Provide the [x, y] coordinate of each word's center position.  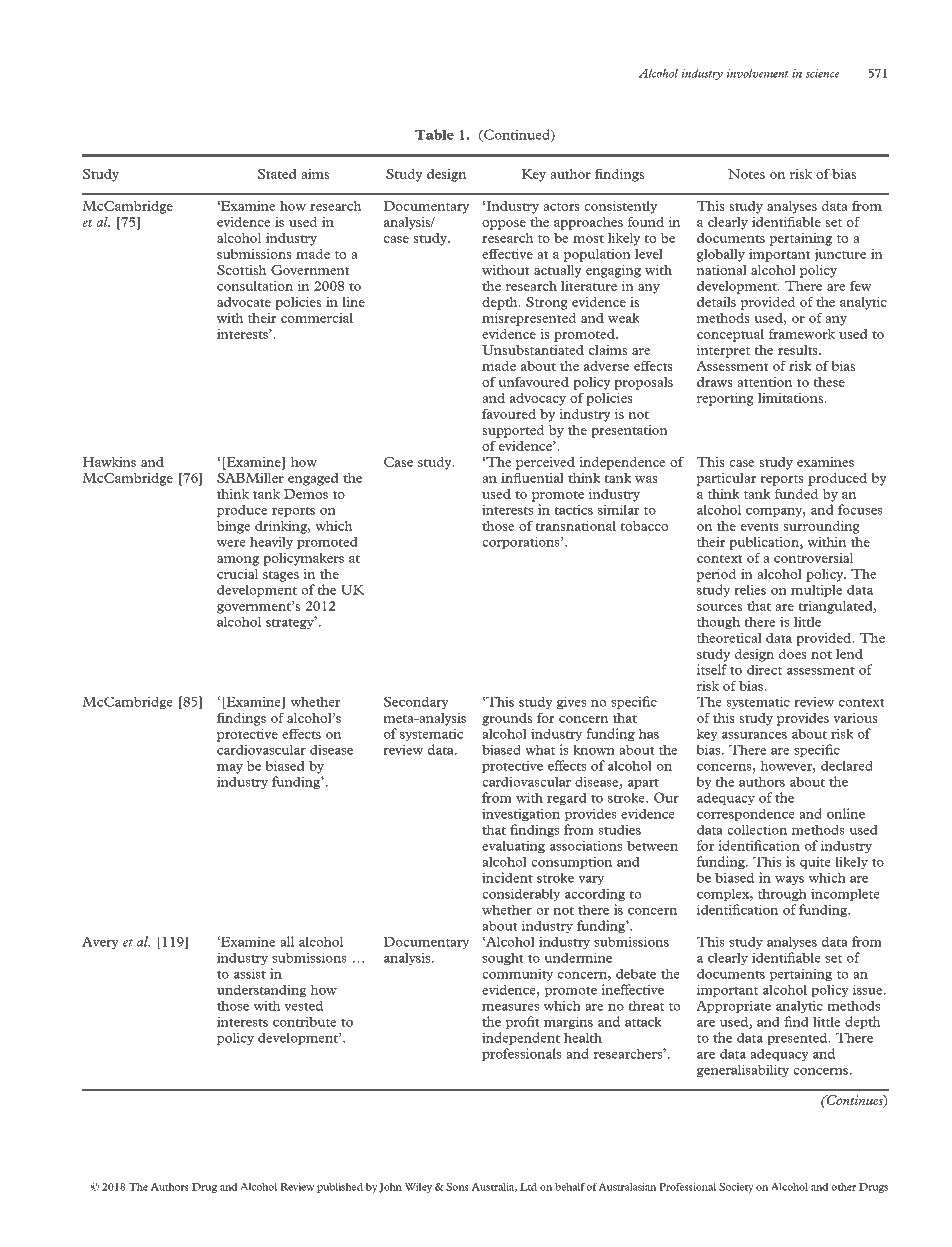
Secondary [416, 703]
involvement [757, 73]
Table [434, 134]
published [340, 1188]
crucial [237, 574]
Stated [277, 174]
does [793, 654]
